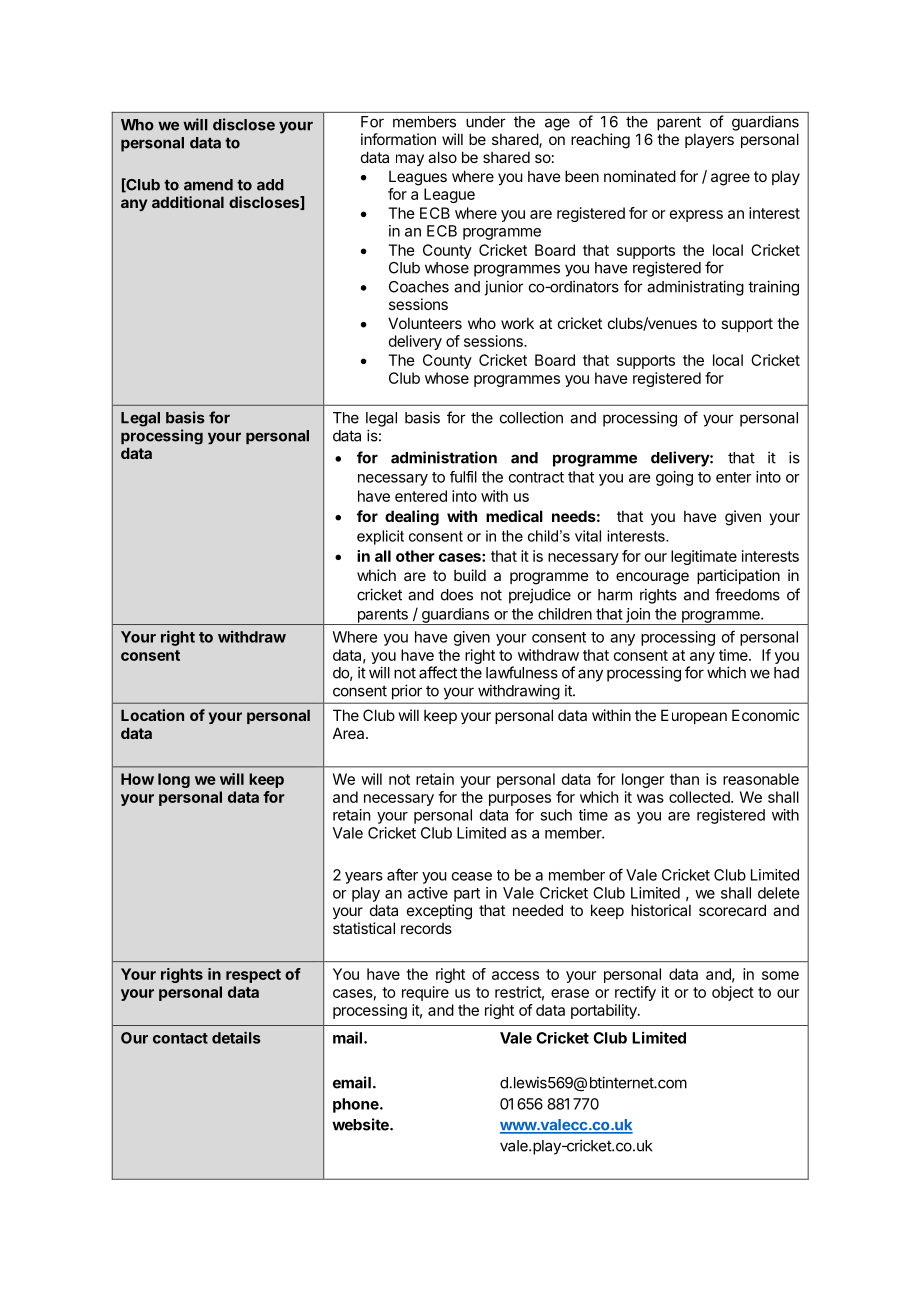 The height and width of the document is (1308, 924). What do you see at coordinates (520, 800) in the document?
I see `purposes` at bounding box center [520, 800].
